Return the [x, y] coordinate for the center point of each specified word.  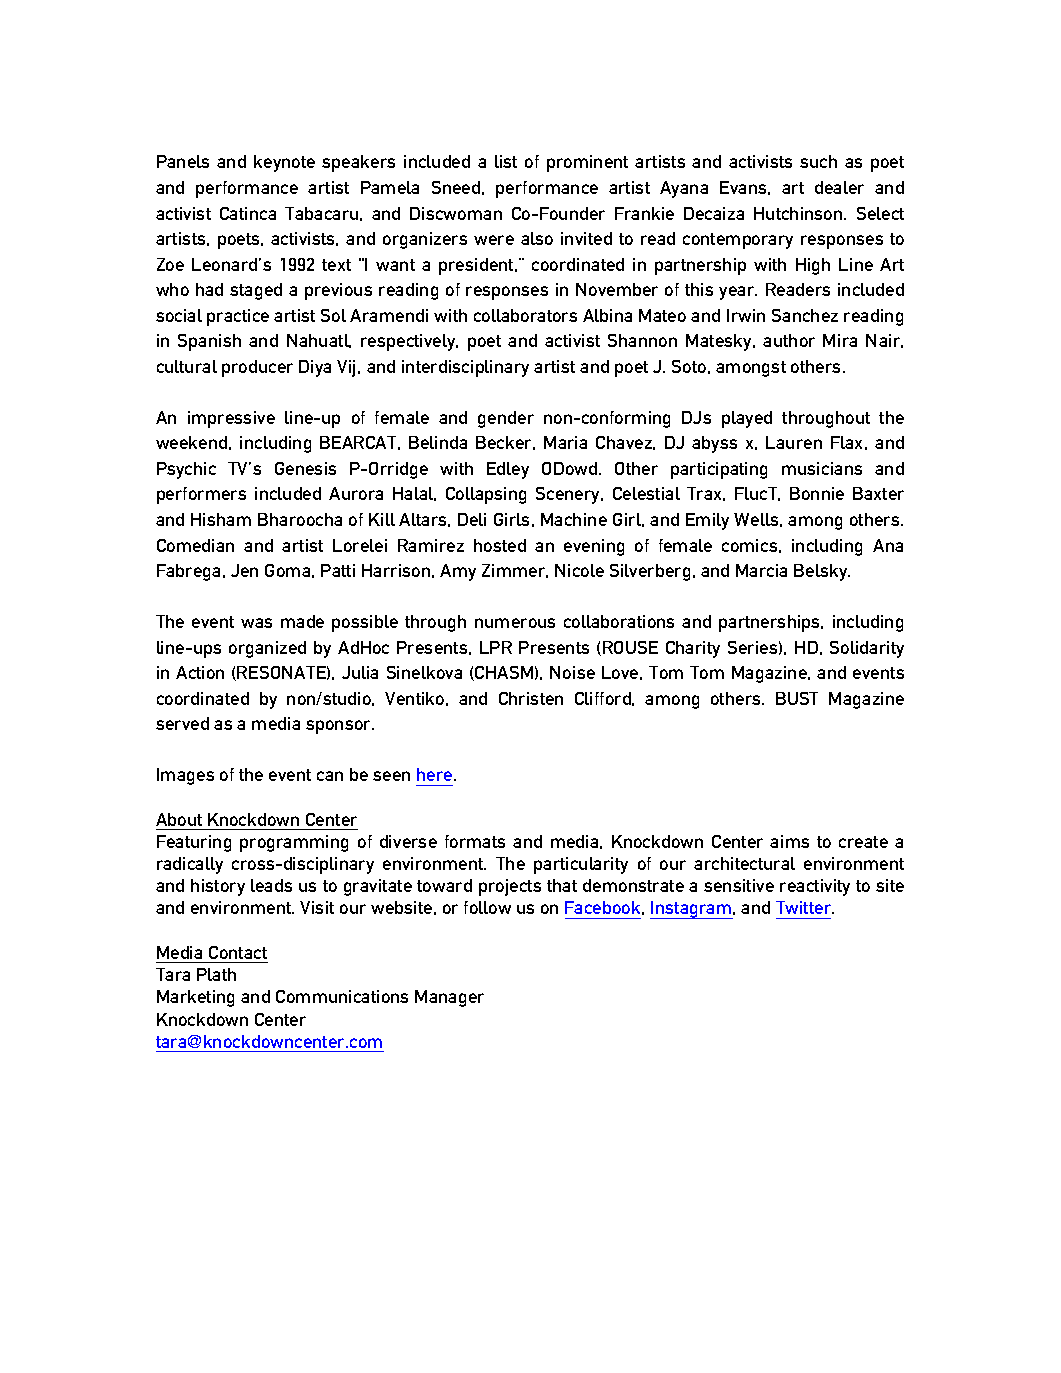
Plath [216, 974]
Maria [565, 442]
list [506, 161]
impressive [231, 419]
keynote [284, 163]
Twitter [805, 907]
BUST [797, 698]
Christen [531, 698]
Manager [449, 998]
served [182, 723]
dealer [839, 187]
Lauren [794, 442]
